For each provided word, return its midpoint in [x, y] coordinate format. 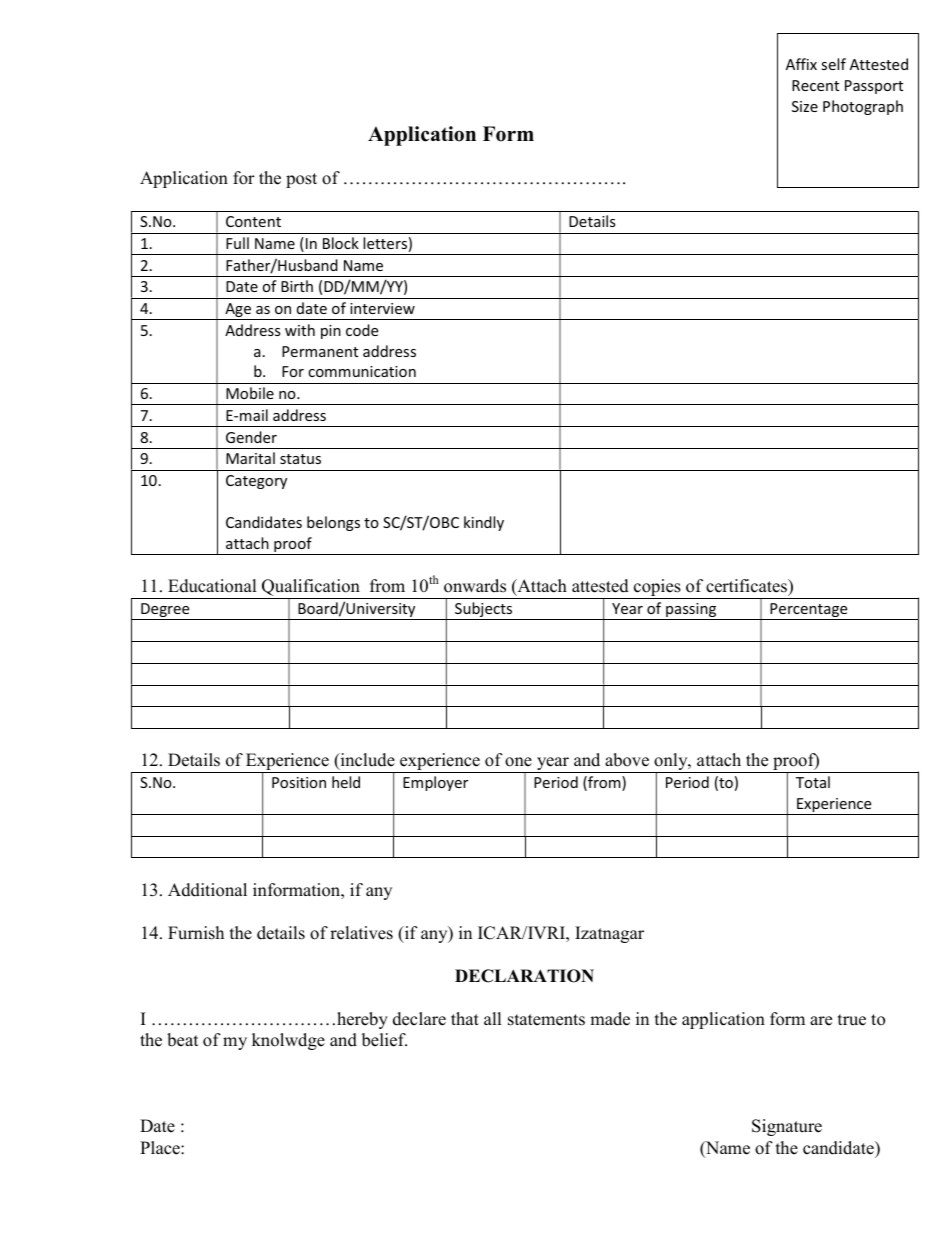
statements [546, 1020]
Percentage [809, 611]
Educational [212, 586]
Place [161, 1148]
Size [805, 106]
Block [341, 243]
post [301, 180]
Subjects [484, 611]
